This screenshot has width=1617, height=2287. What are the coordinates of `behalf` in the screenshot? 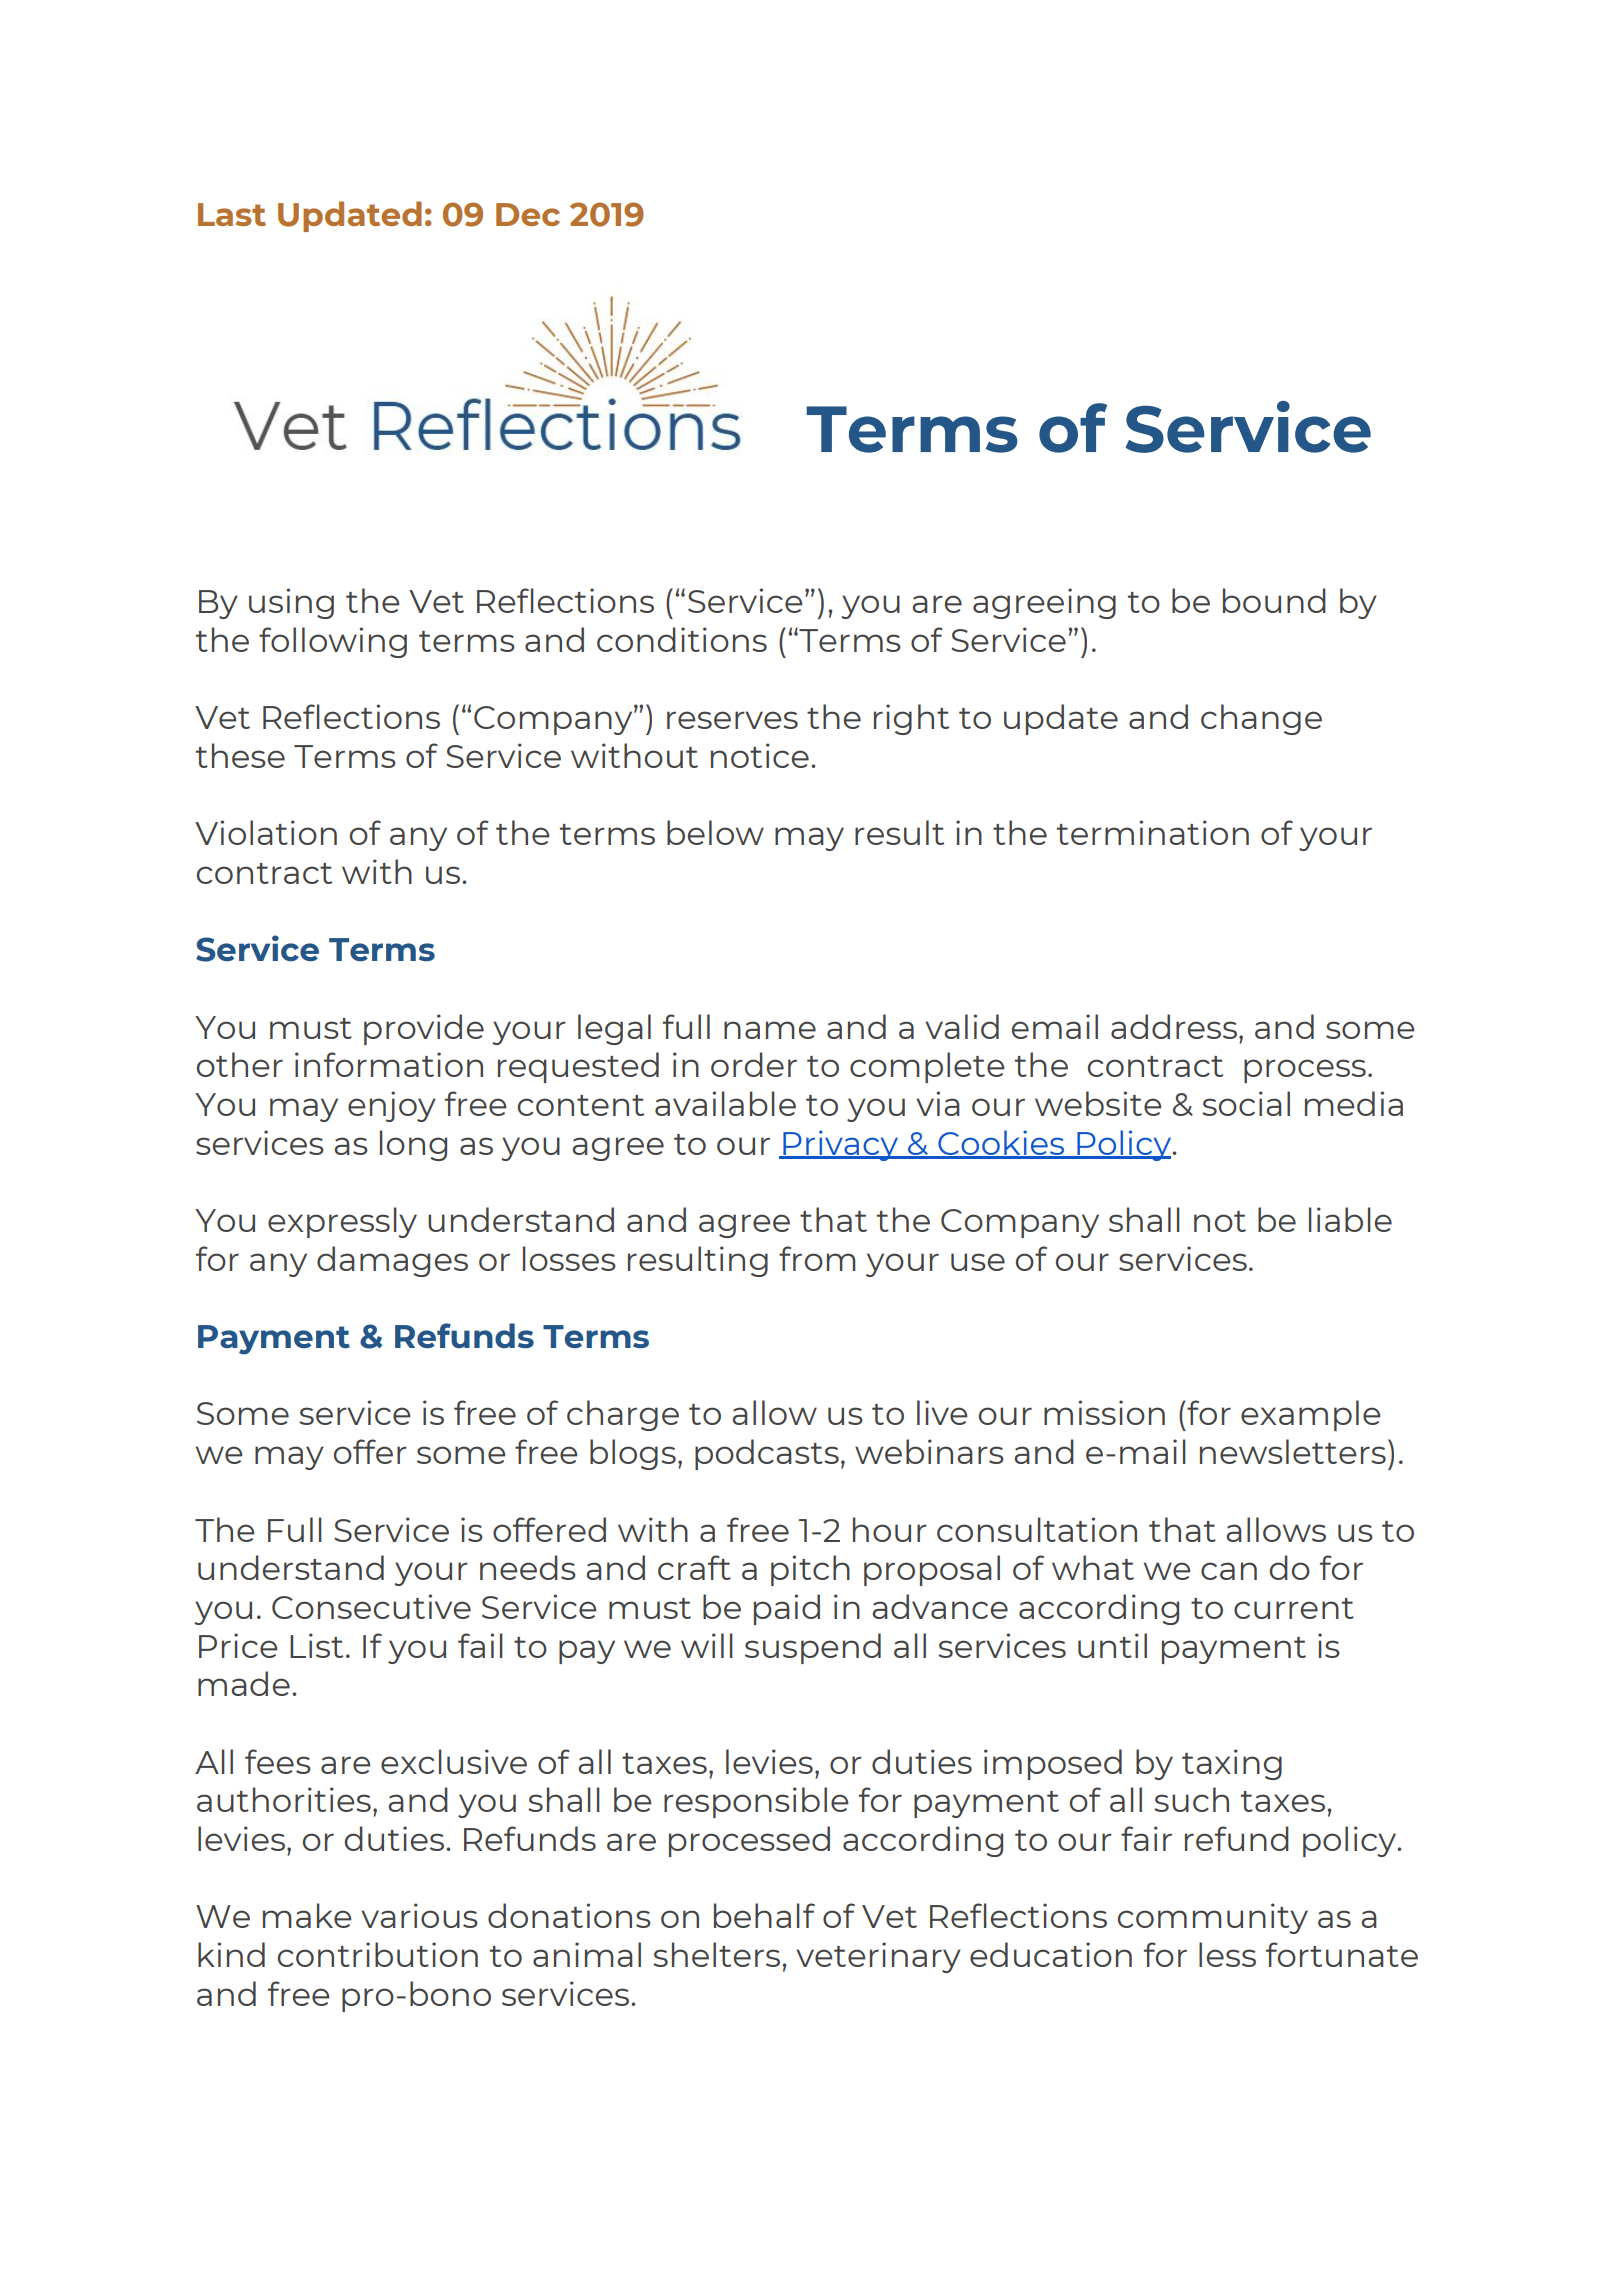 It's located at (764, 1915).
